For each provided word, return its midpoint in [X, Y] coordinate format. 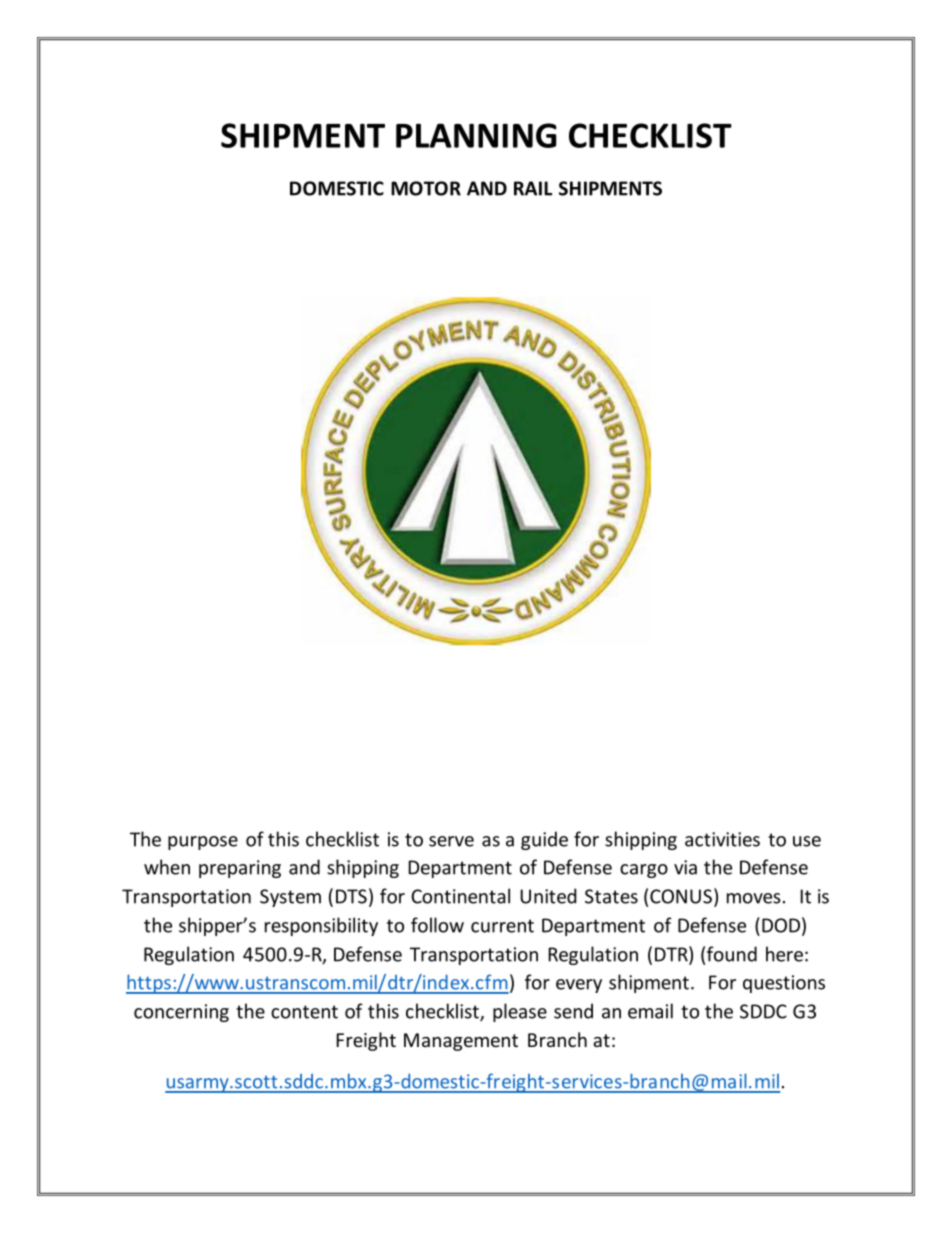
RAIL [533, 188]
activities [722, 839]
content [304, 1012]
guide [544, 840]
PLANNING [476, 135]
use [807, 841]
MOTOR [426, 188]
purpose [203, 843]
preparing [240, 869]
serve [451, 841]
